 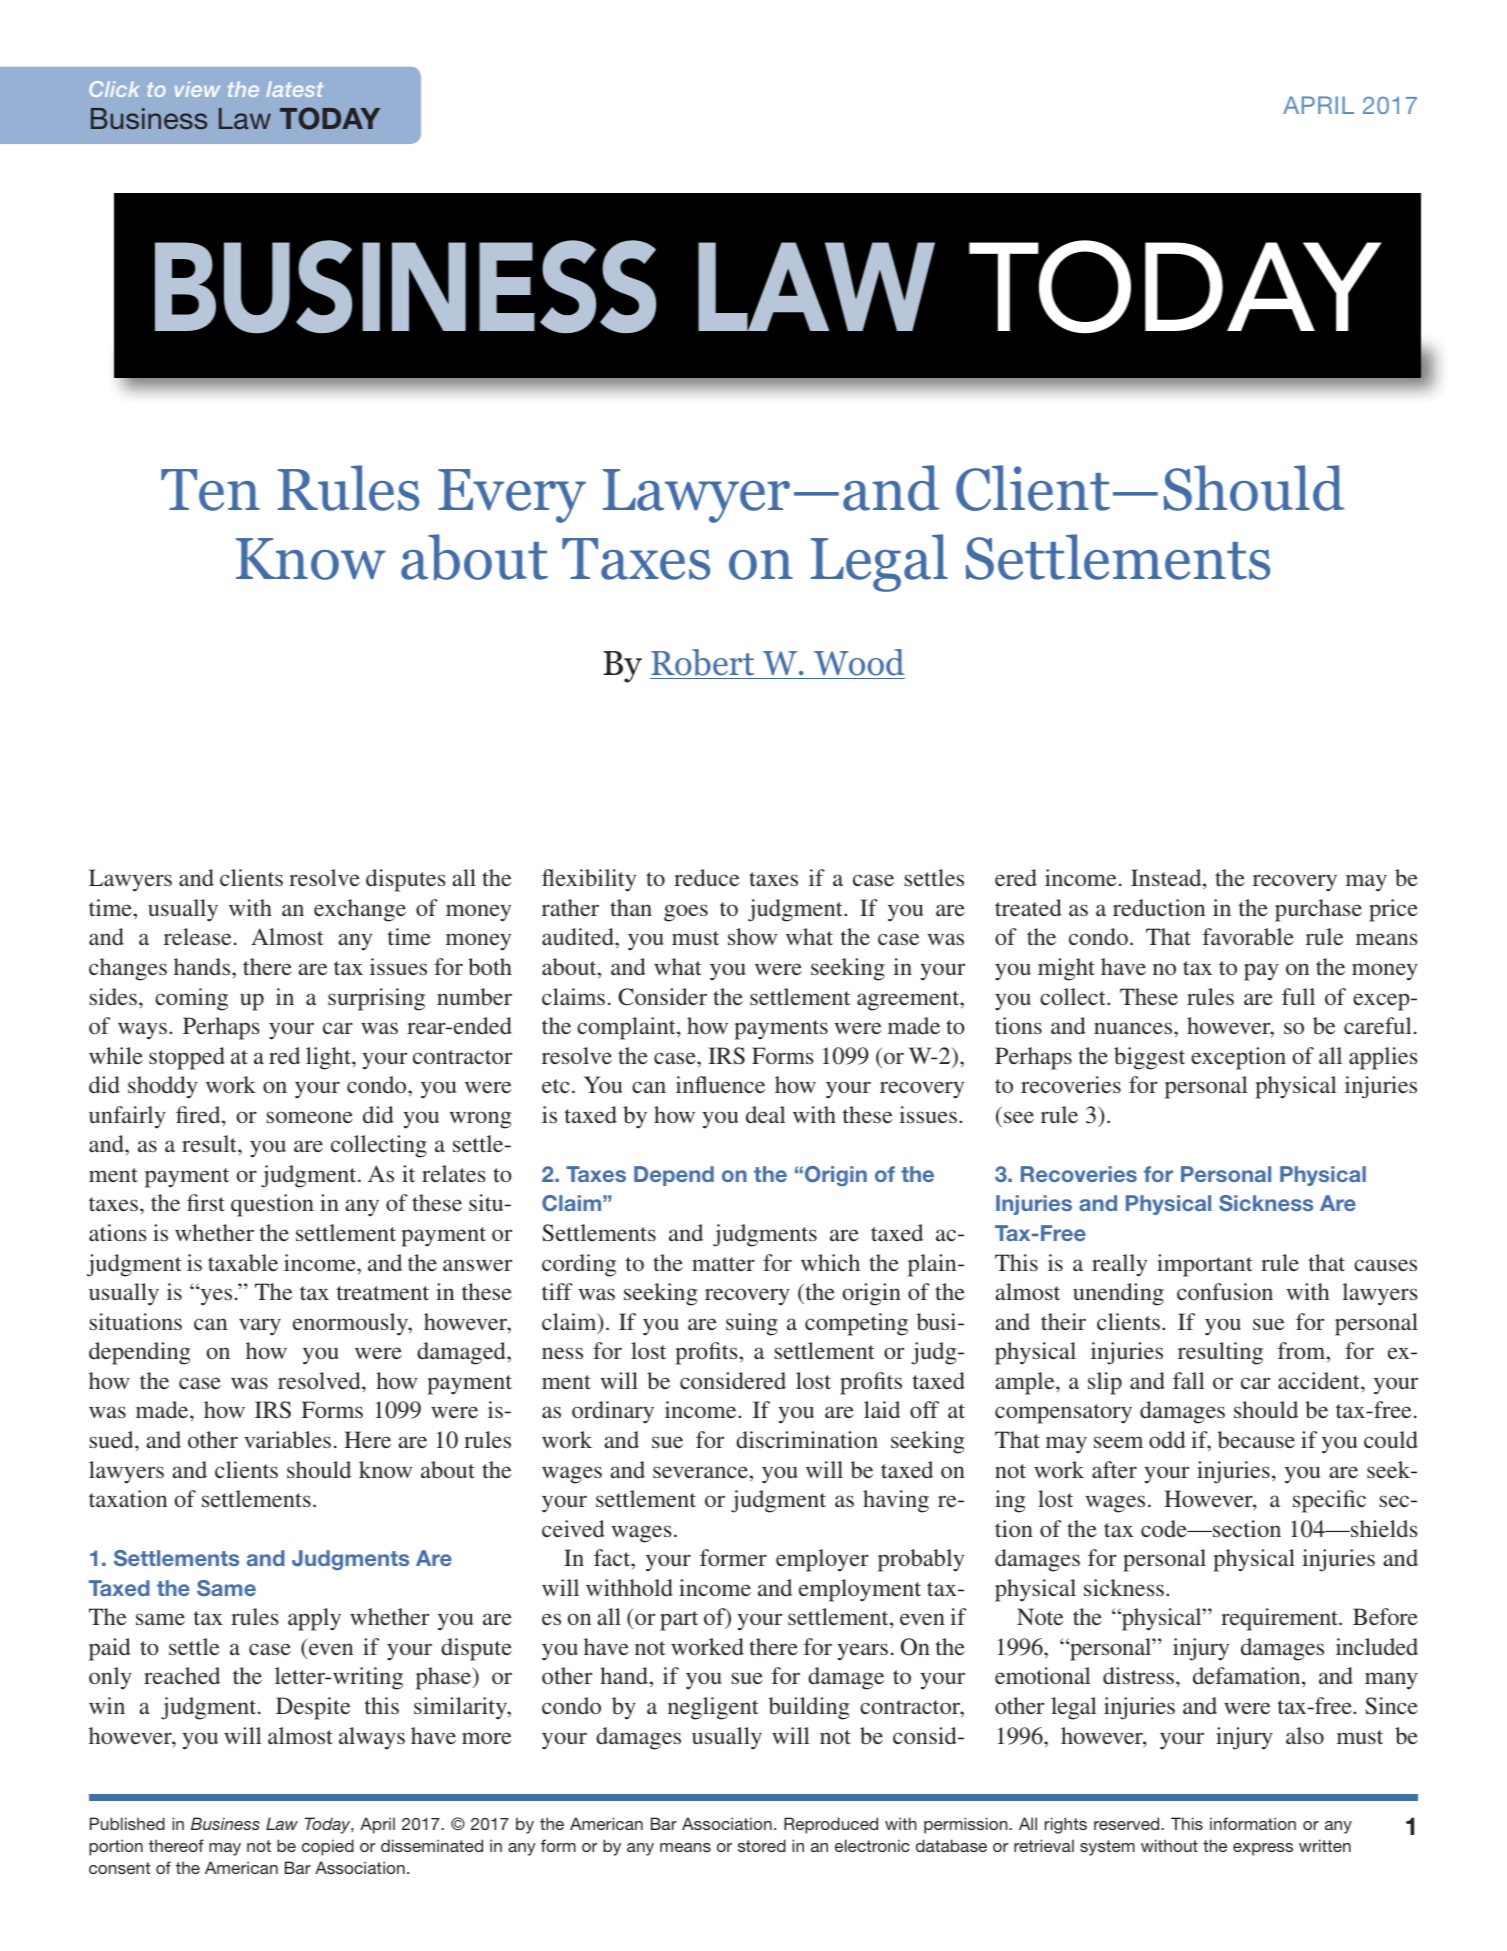 What do you see at coordinates (287, 1439) in the page?
I see `variables` at bounding box center [287, 1439].
